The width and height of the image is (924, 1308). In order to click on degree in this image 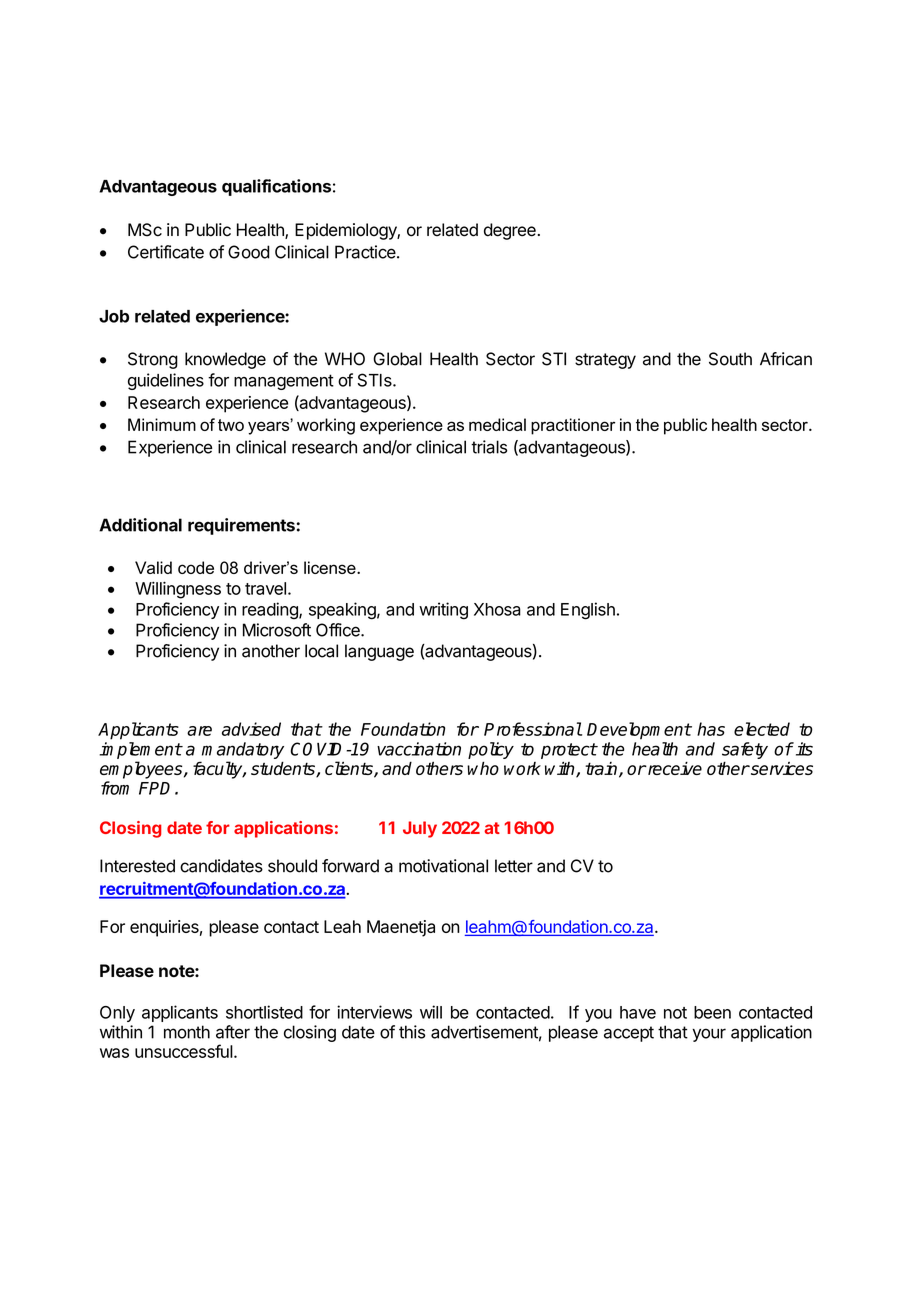, I will do `click(510, 231)`.
